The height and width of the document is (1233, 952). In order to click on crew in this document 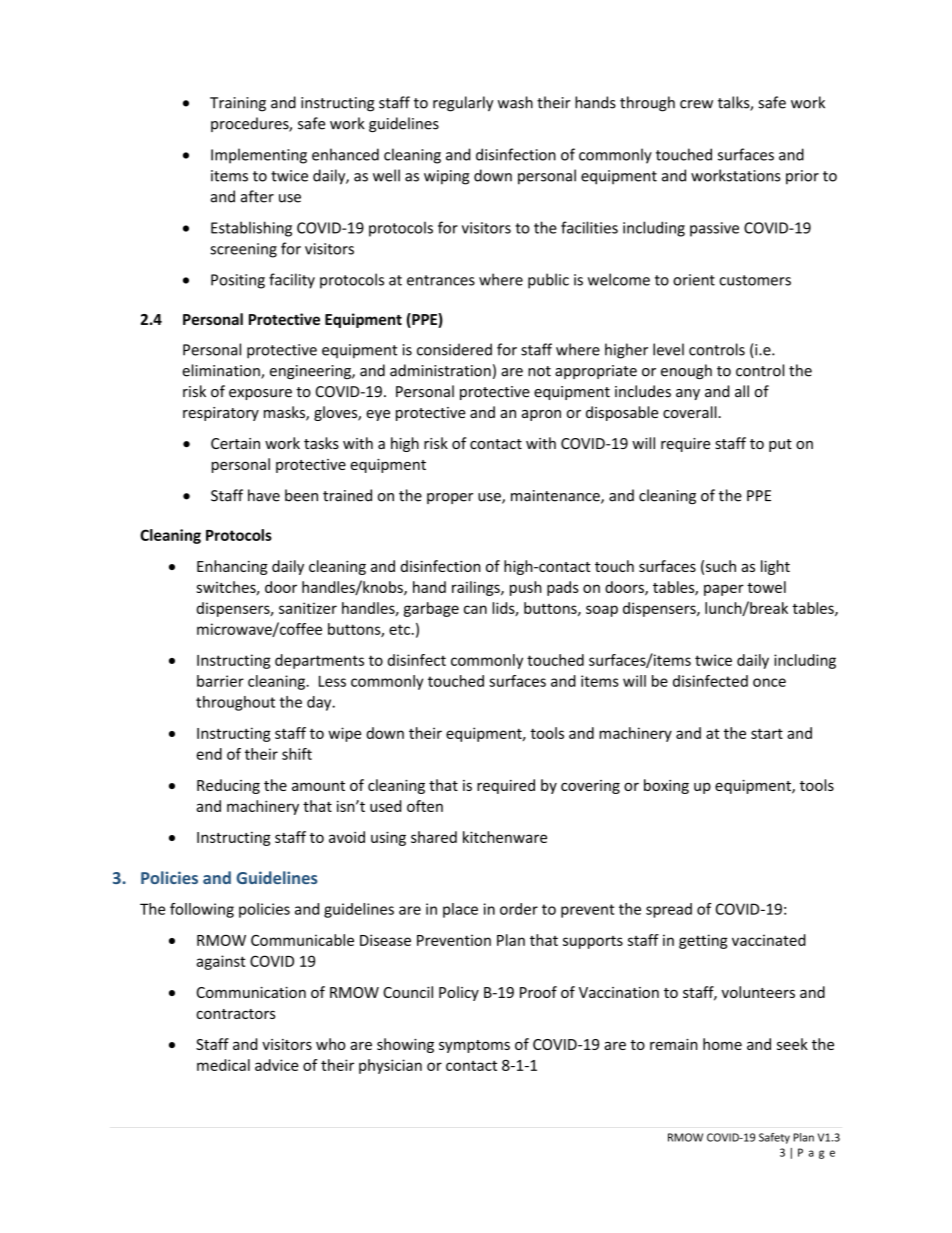, I will do `click(696, 104)`.
